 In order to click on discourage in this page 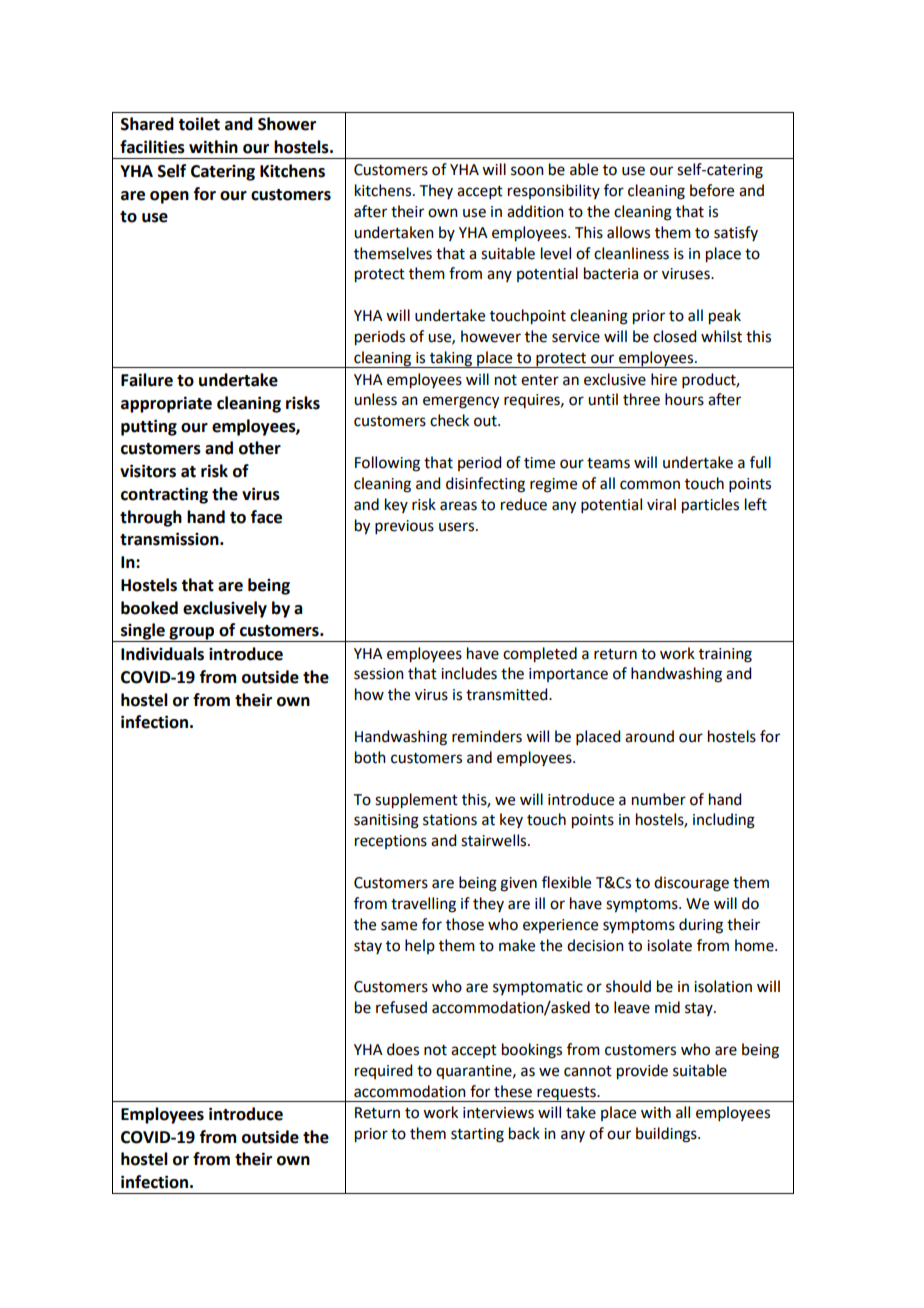, I will do `click(691, 884)`.
